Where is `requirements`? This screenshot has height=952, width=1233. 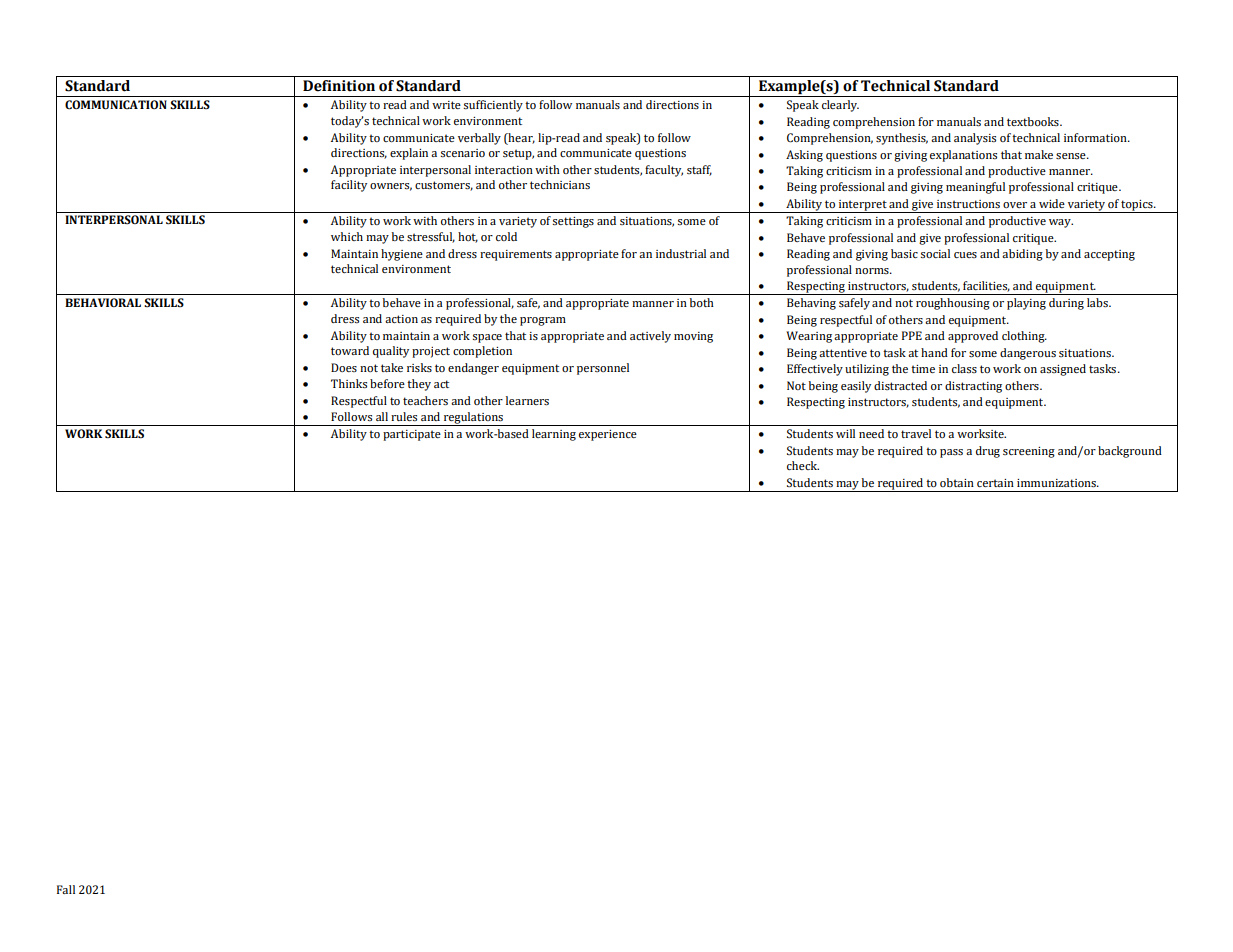 requirements is located at coordinates (516, 255).
